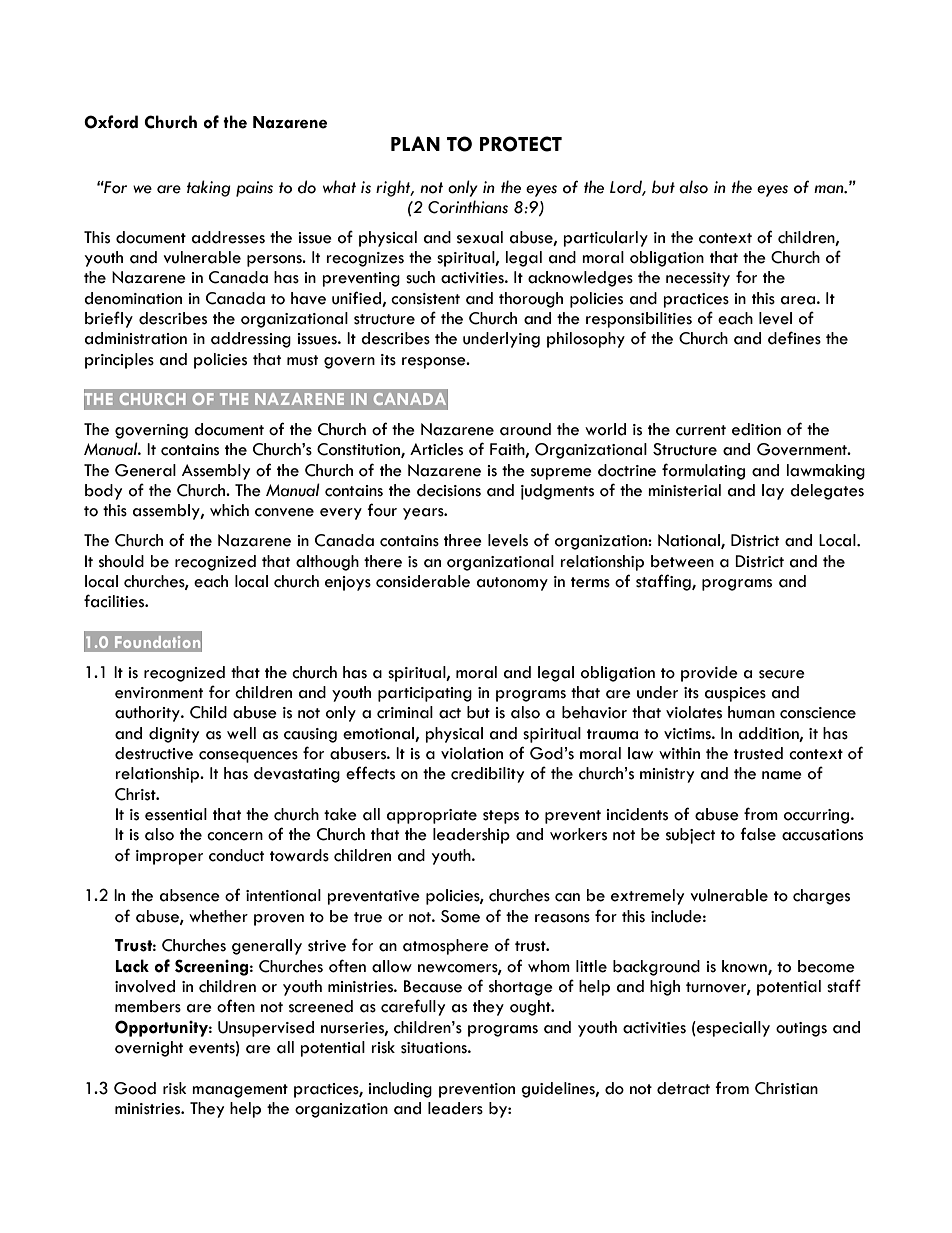  What do you see at coordinates (732, 1029) in the screenshot?
I see `especially` at bounding box center [732, 1029].
